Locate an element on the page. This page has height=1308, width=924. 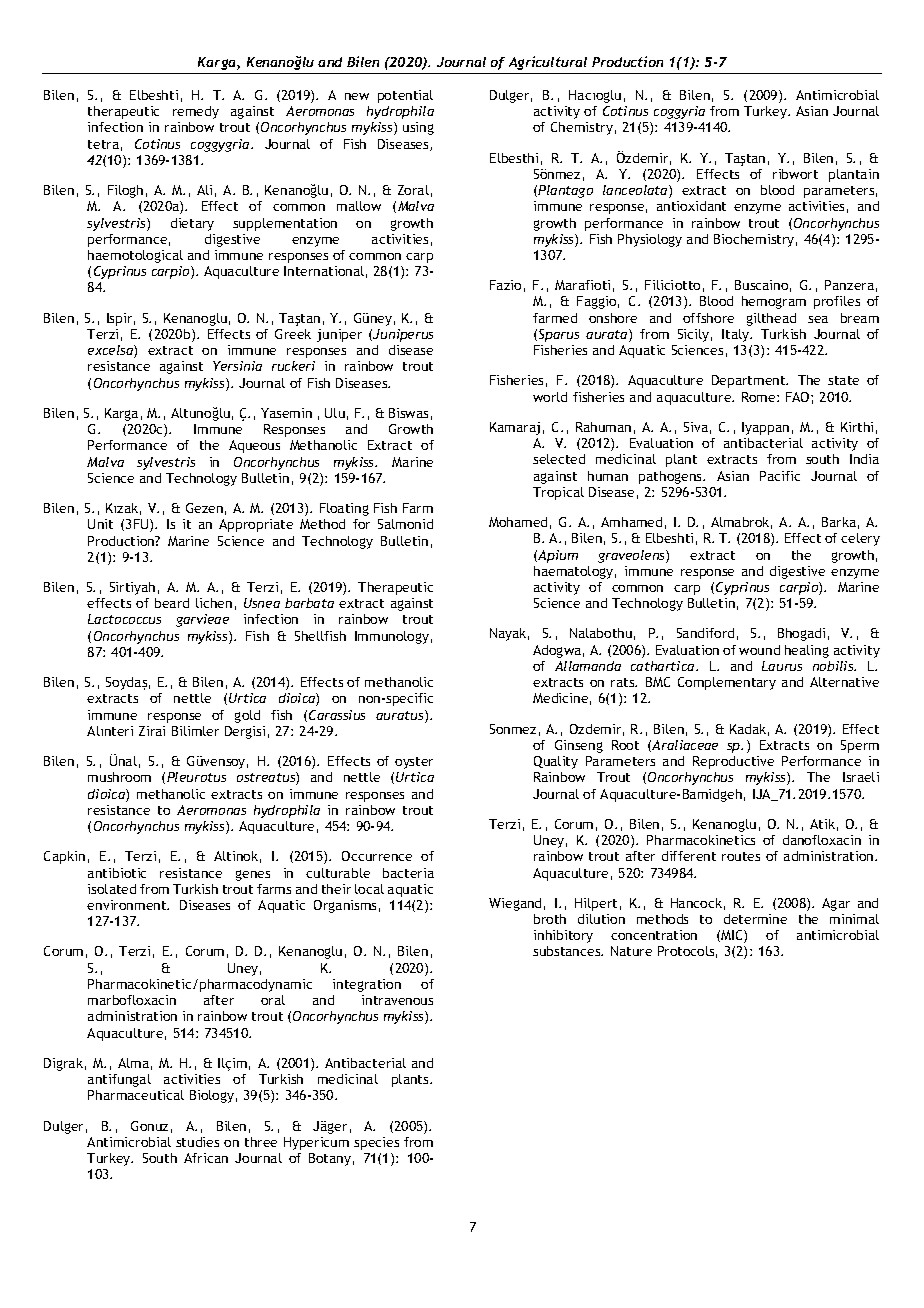
wound is located at coordinates (759, 650).
